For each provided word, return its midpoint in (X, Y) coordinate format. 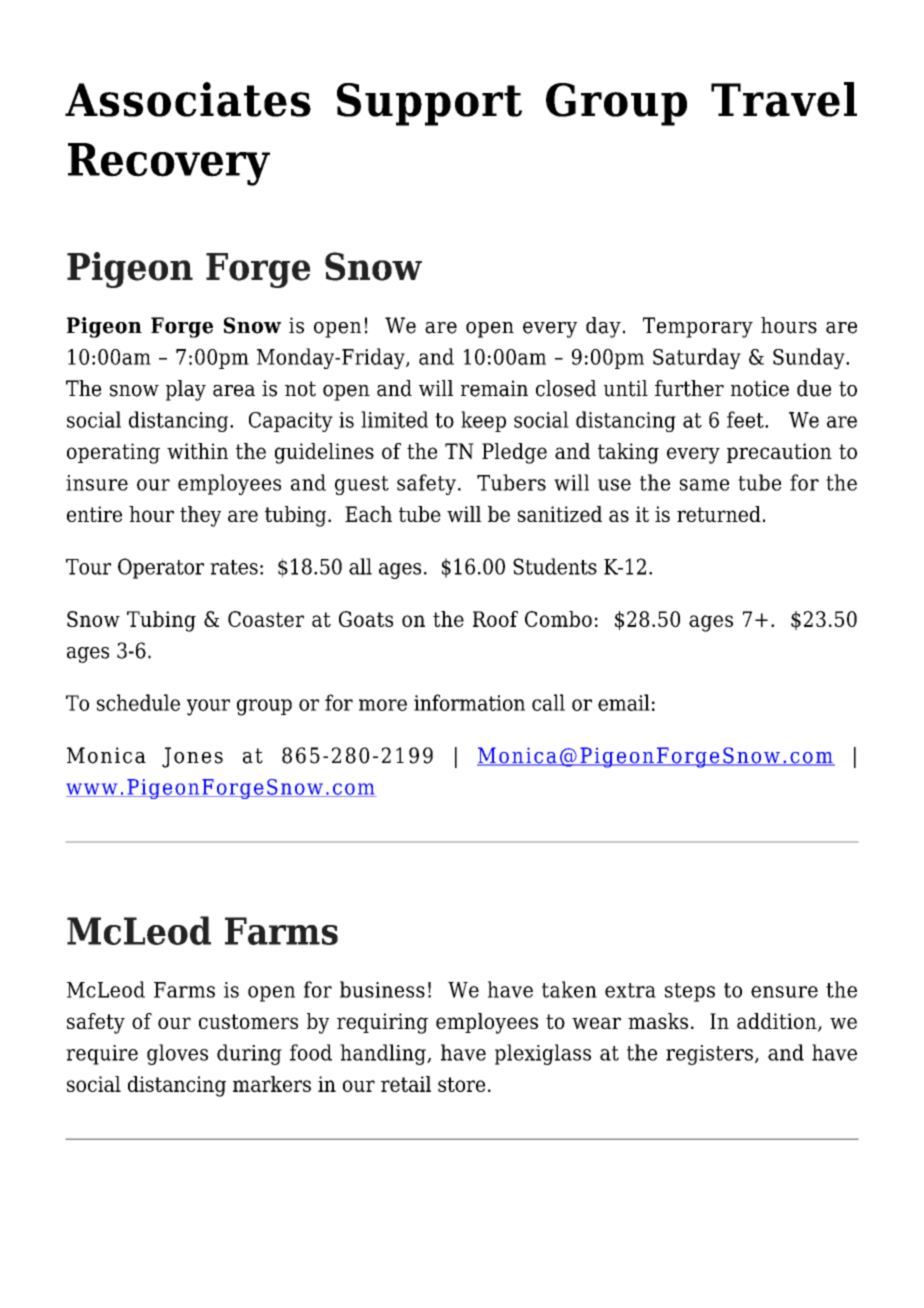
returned (719, 514)
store (461, 1084)
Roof (495, 619)
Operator (161, 568)
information (469, 702)
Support (429, 104)
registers (709, 1055)
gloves (177, 1054)
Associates (188, 99)
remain (494, 388)
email (624, 702)
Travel (784, 99)
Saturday (697, 358)
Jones (192, 757)
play (186, 390)
